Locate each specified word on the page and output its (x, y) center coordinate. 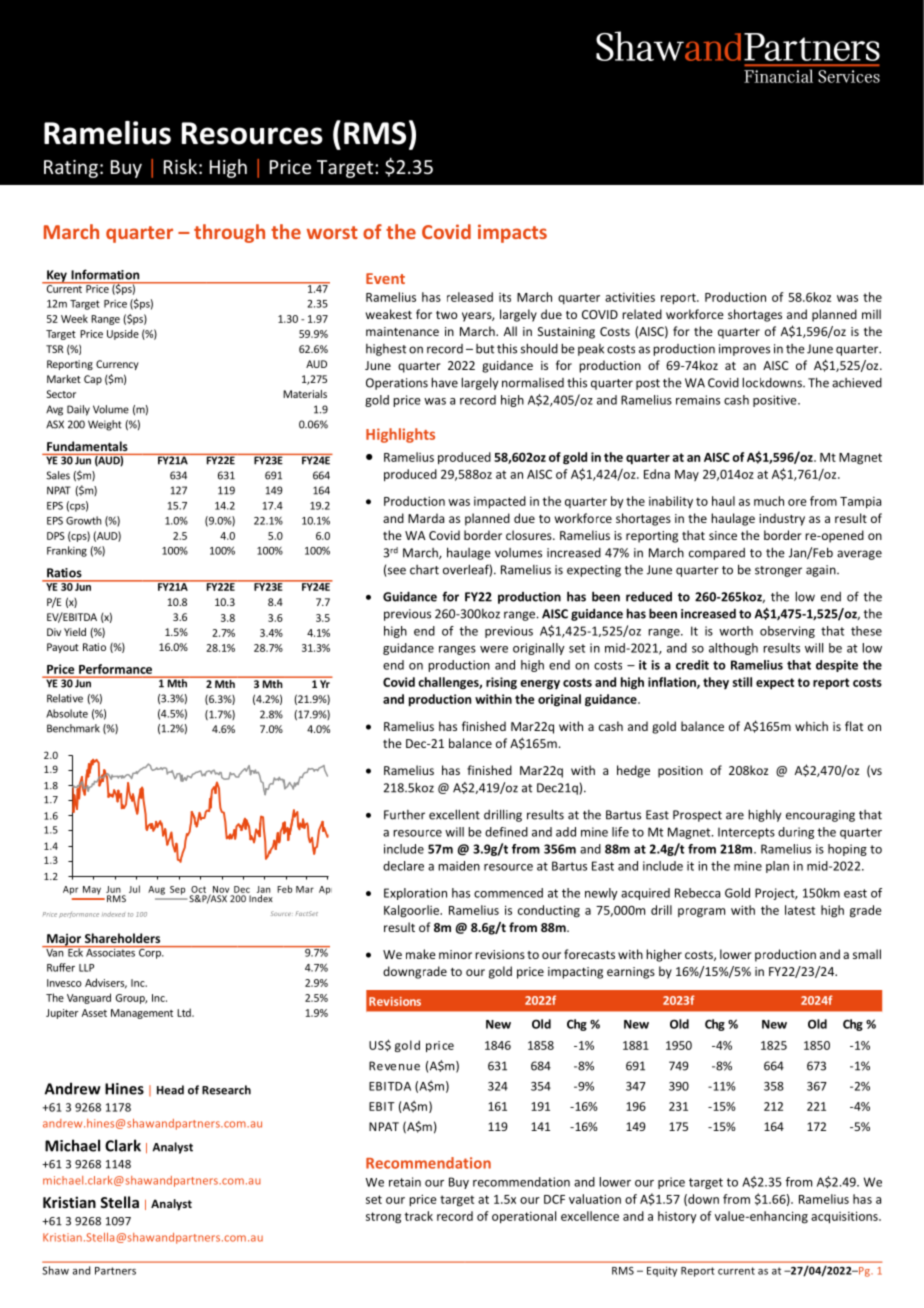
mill (871, 314)
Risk (180, 166)
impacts (512, 233)
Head (170, 1090)
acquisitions (845, 1217)
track (419, 1216)
